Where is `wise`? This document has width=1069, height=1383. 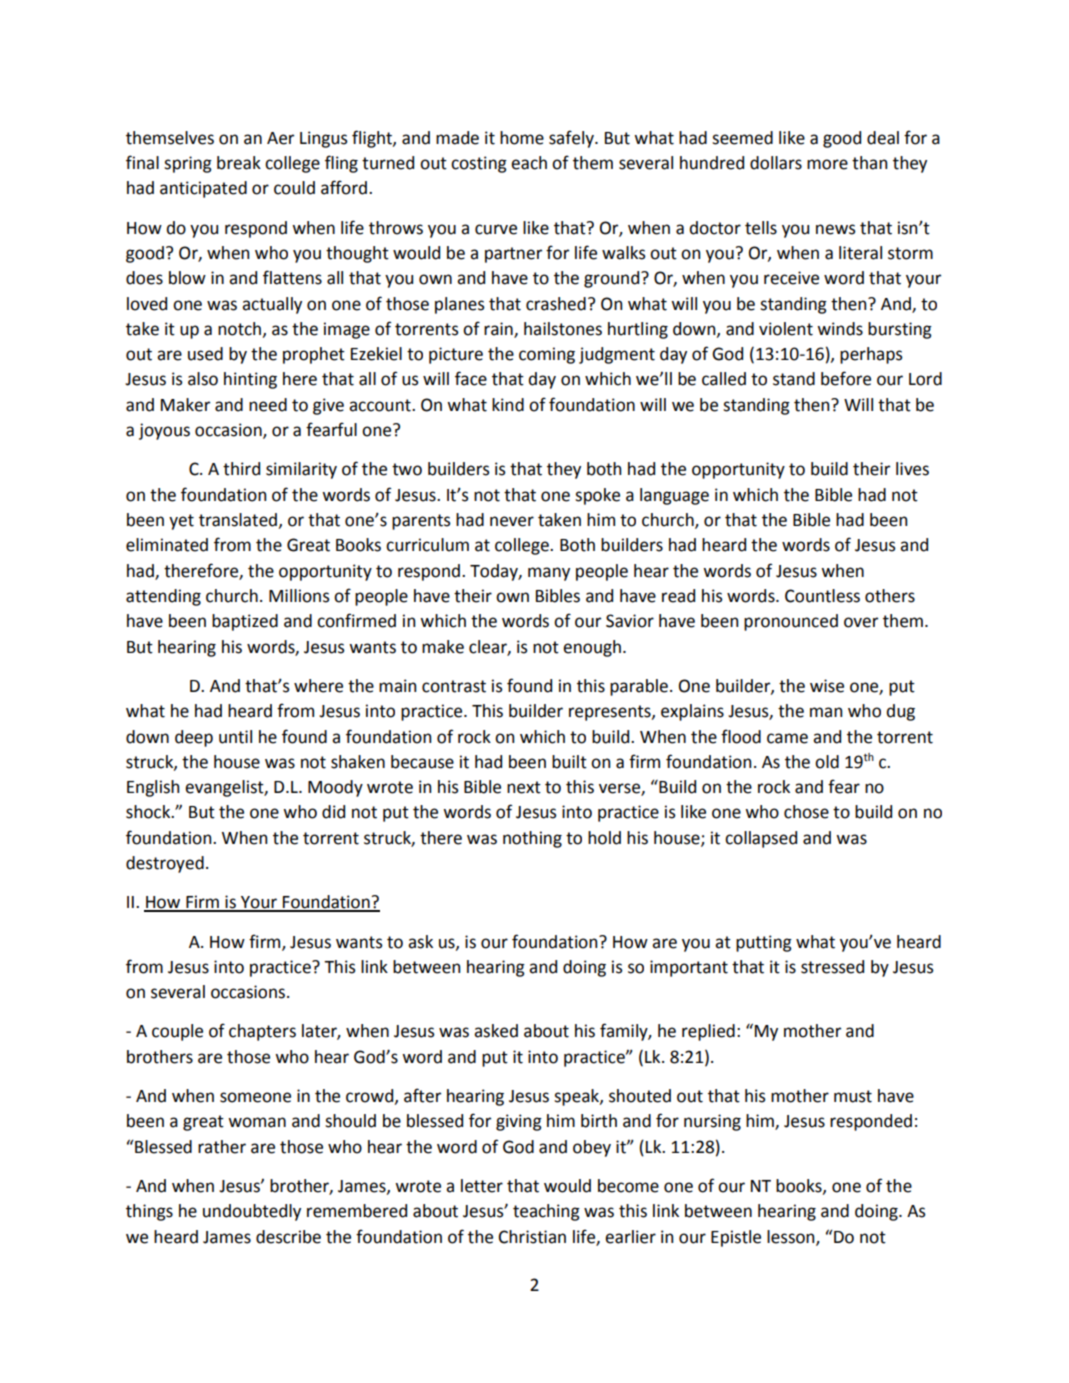 wise is located at coordinates (827, 686).
